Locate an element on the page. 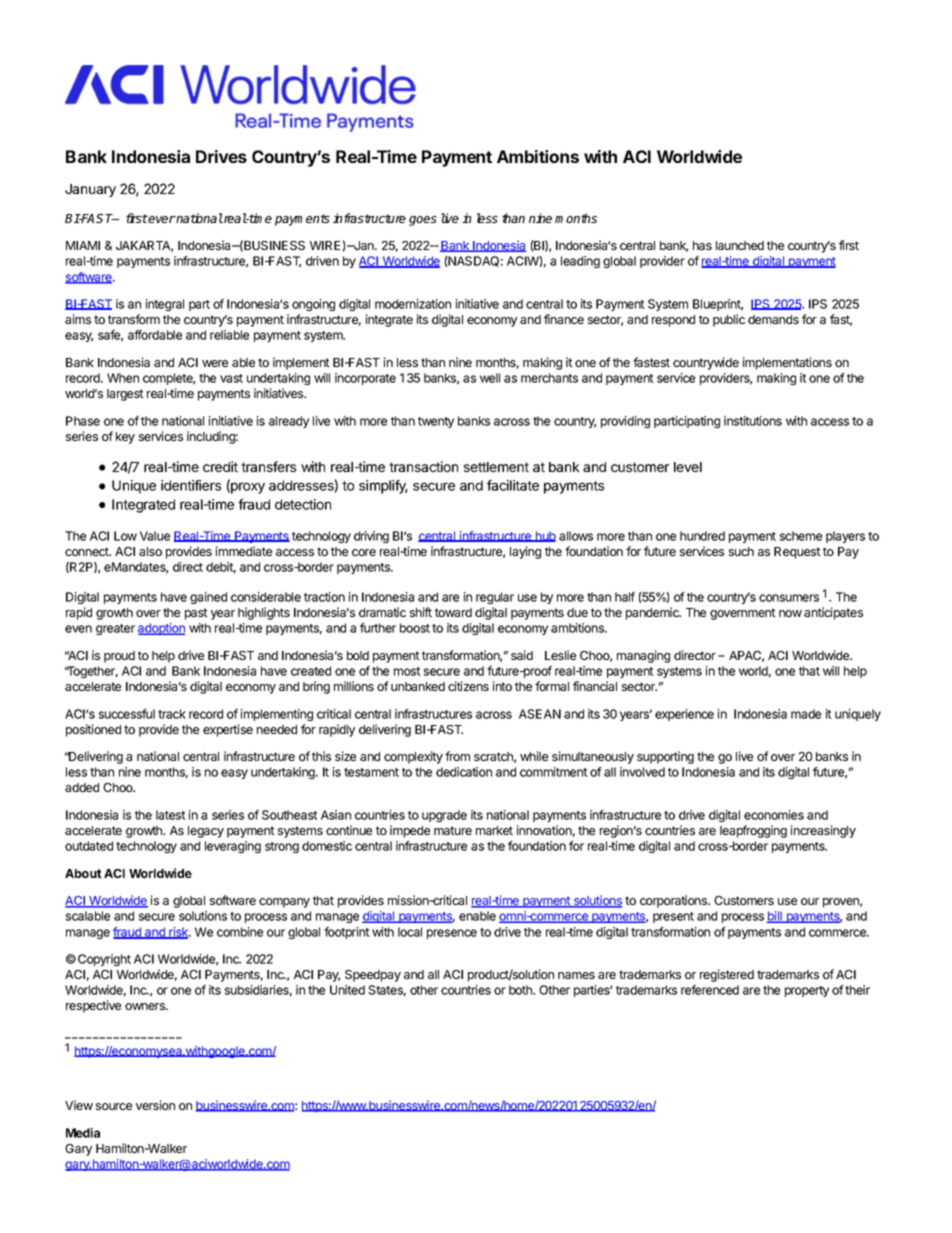  goes is located at coordinates (423, 221).
